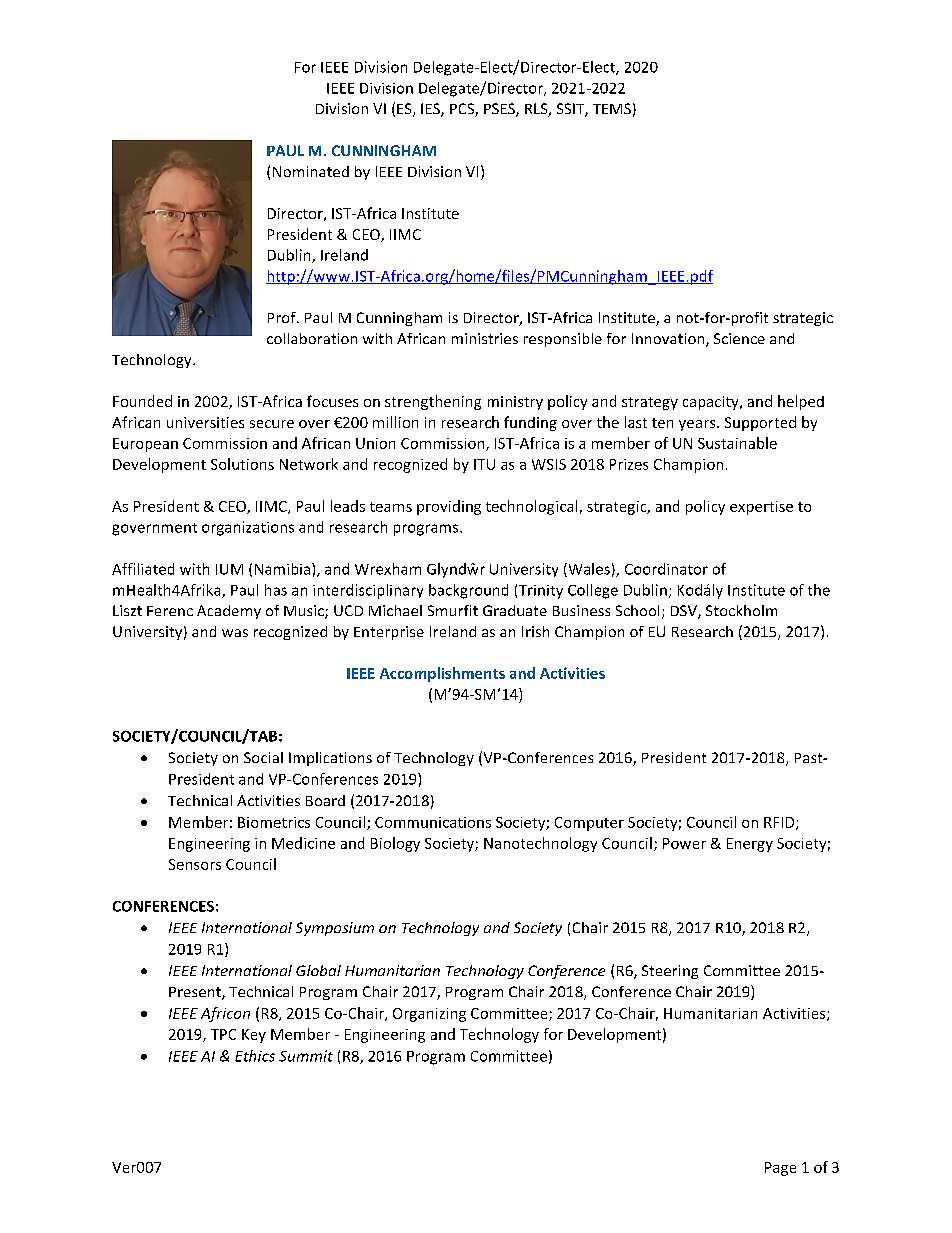 Image resolution: width=952 pixels, height=1233 pixels. Describe the element at coordinates (442, 674) in the page. I see `Accomplishments` at that location.
